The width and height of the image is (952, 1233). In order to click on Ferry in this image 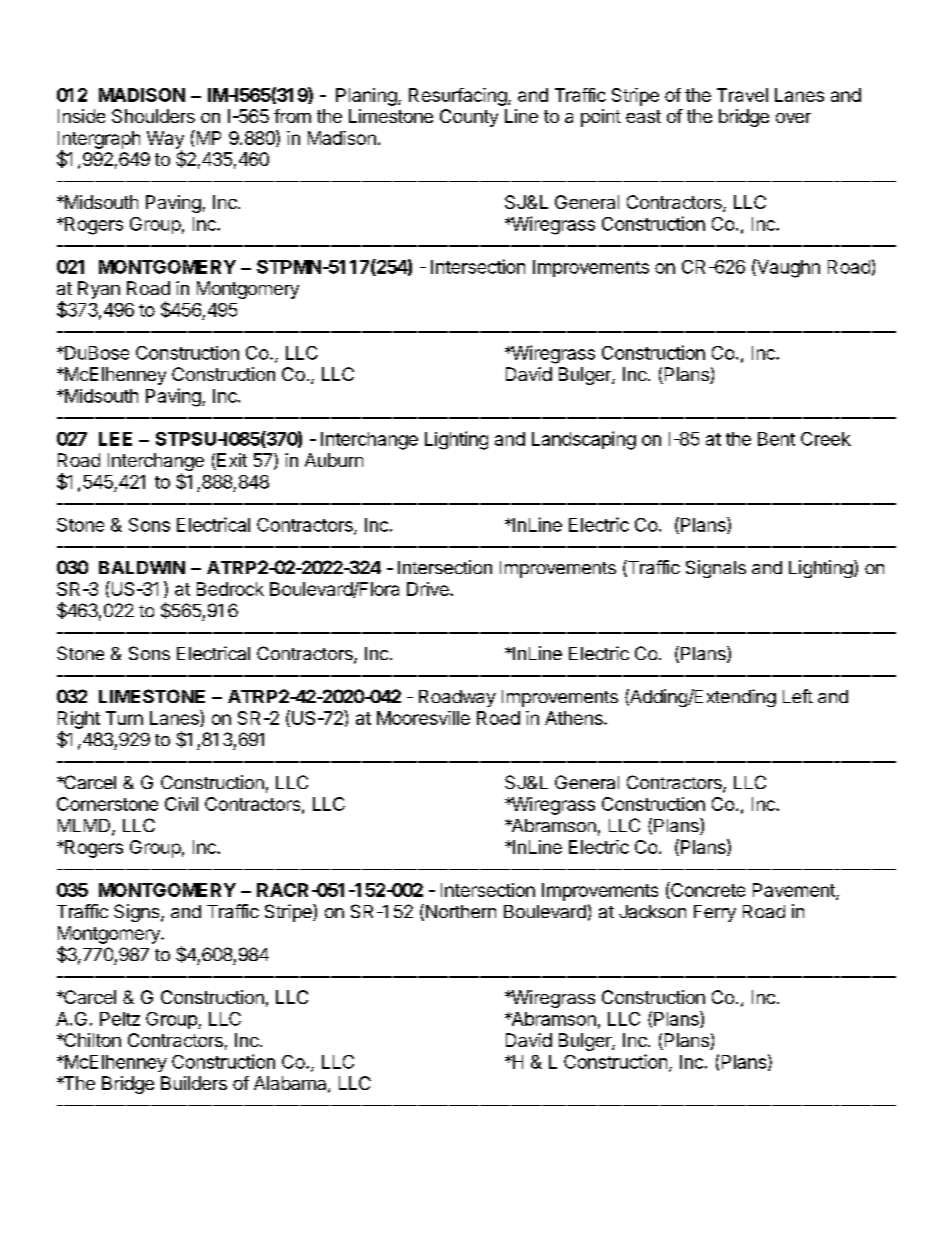, I will do `click(715, 913)`.
